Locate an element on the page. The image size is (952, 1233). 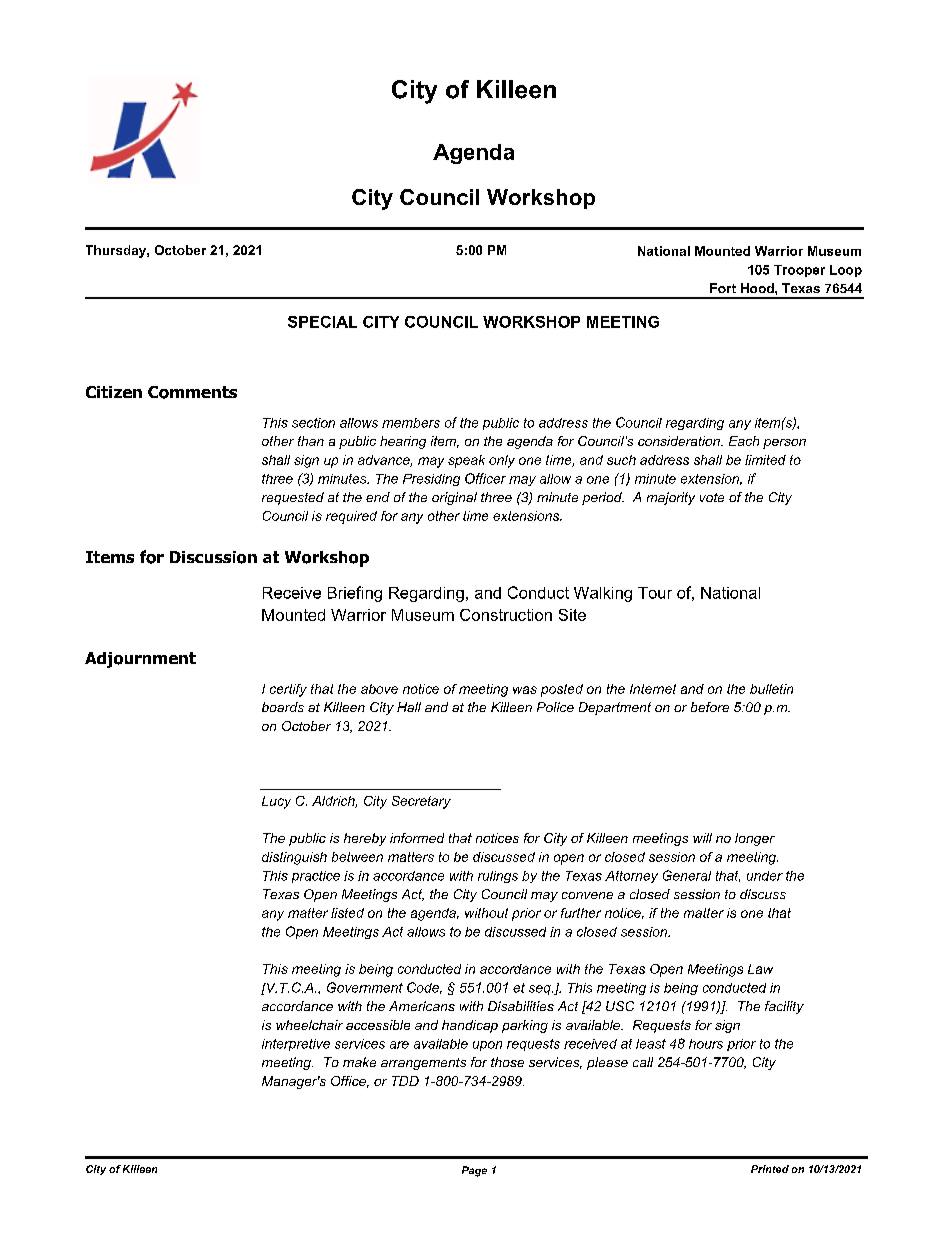
members is located at coordinates (411, 423).
